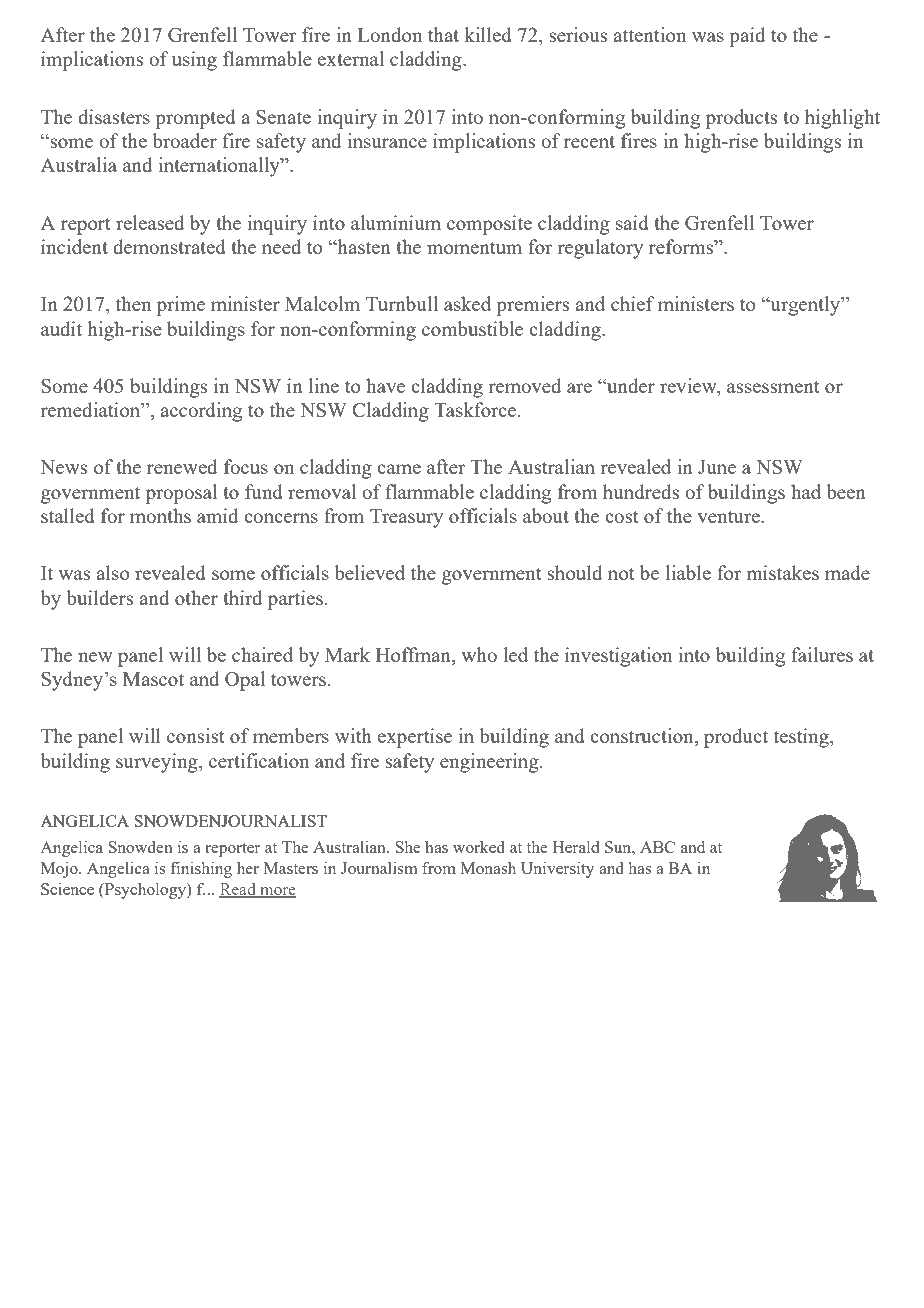 This screenshot has height=1308, width=924. Describe the element at coordinates (169, 246) in the screenshot. I see `demonstrated` at that location.
